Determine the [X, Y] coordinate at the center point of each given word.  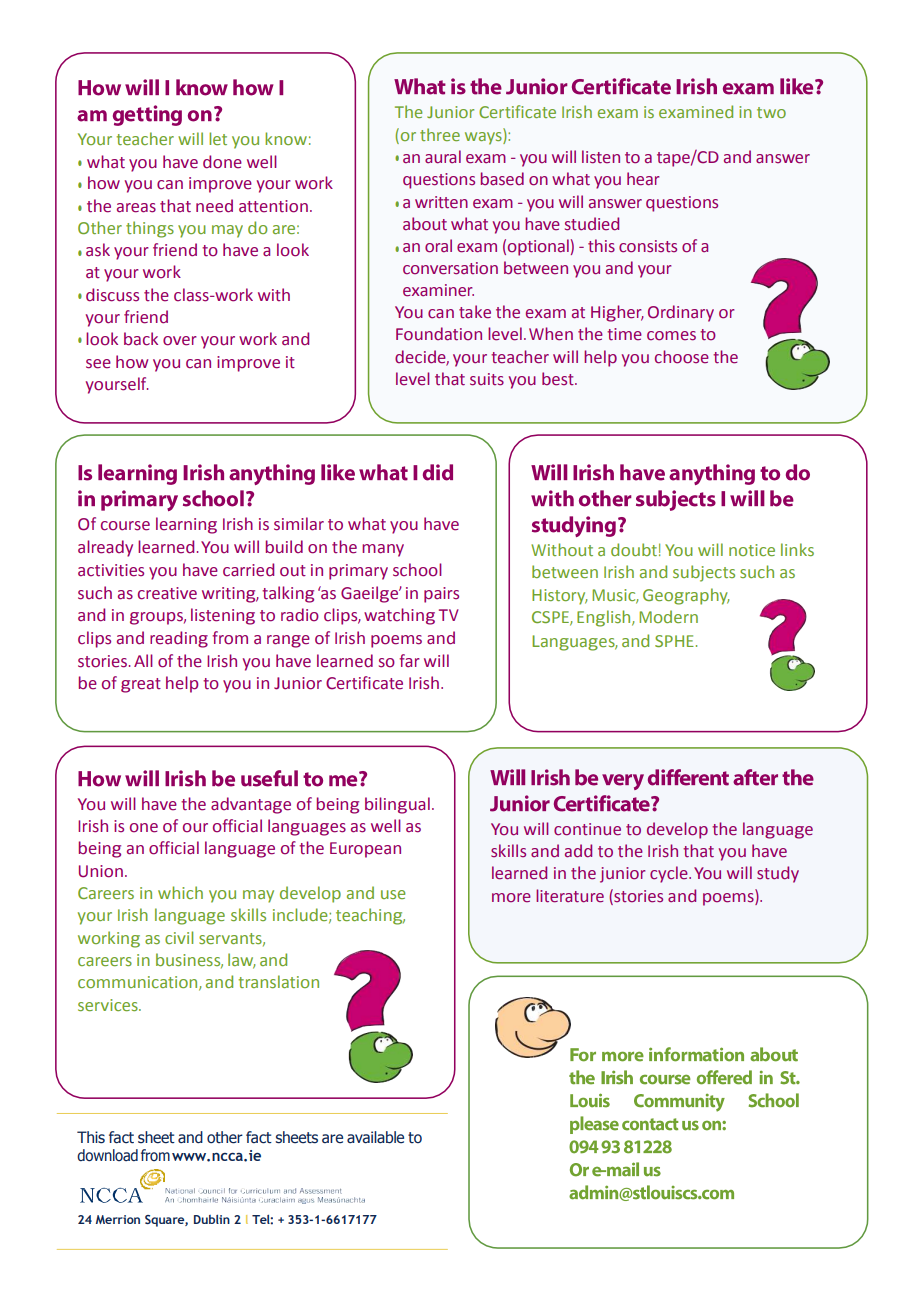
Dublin [212, 1219]
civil [179, 937]
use [393, 894]
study [778, 874]
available [375, 1137]
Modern [668, 616]
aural [443, 157]
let [218, 138]
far [409, 661]
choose [682, 357]
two [771, 112]
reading [179, 639]
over [180, 341]
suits [487, 379]
